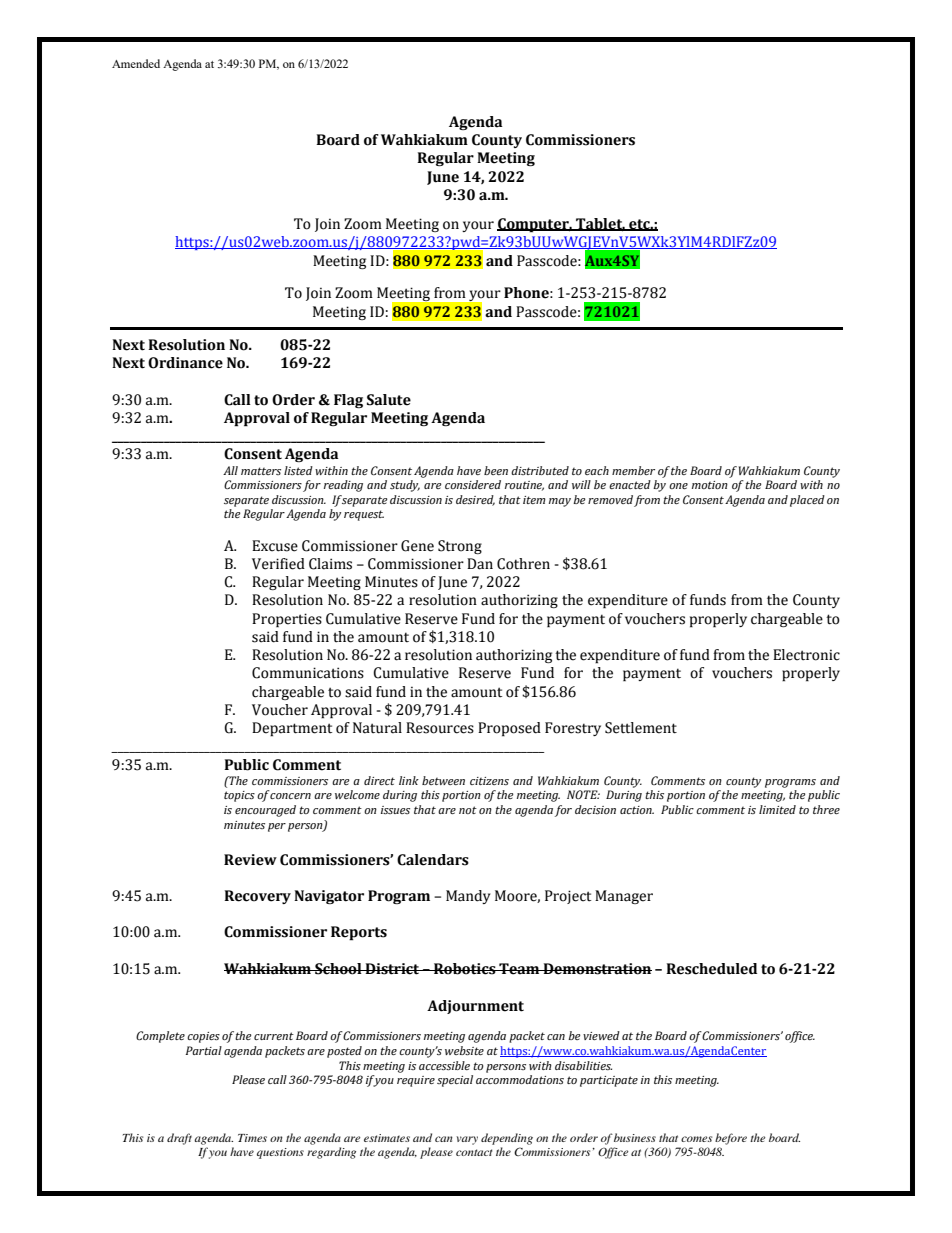 This screenshot has height=1233, width=952. What do you see at coordinates (633, 470) in the screenshot?
I see `member` at bounding box center [633, 470].
